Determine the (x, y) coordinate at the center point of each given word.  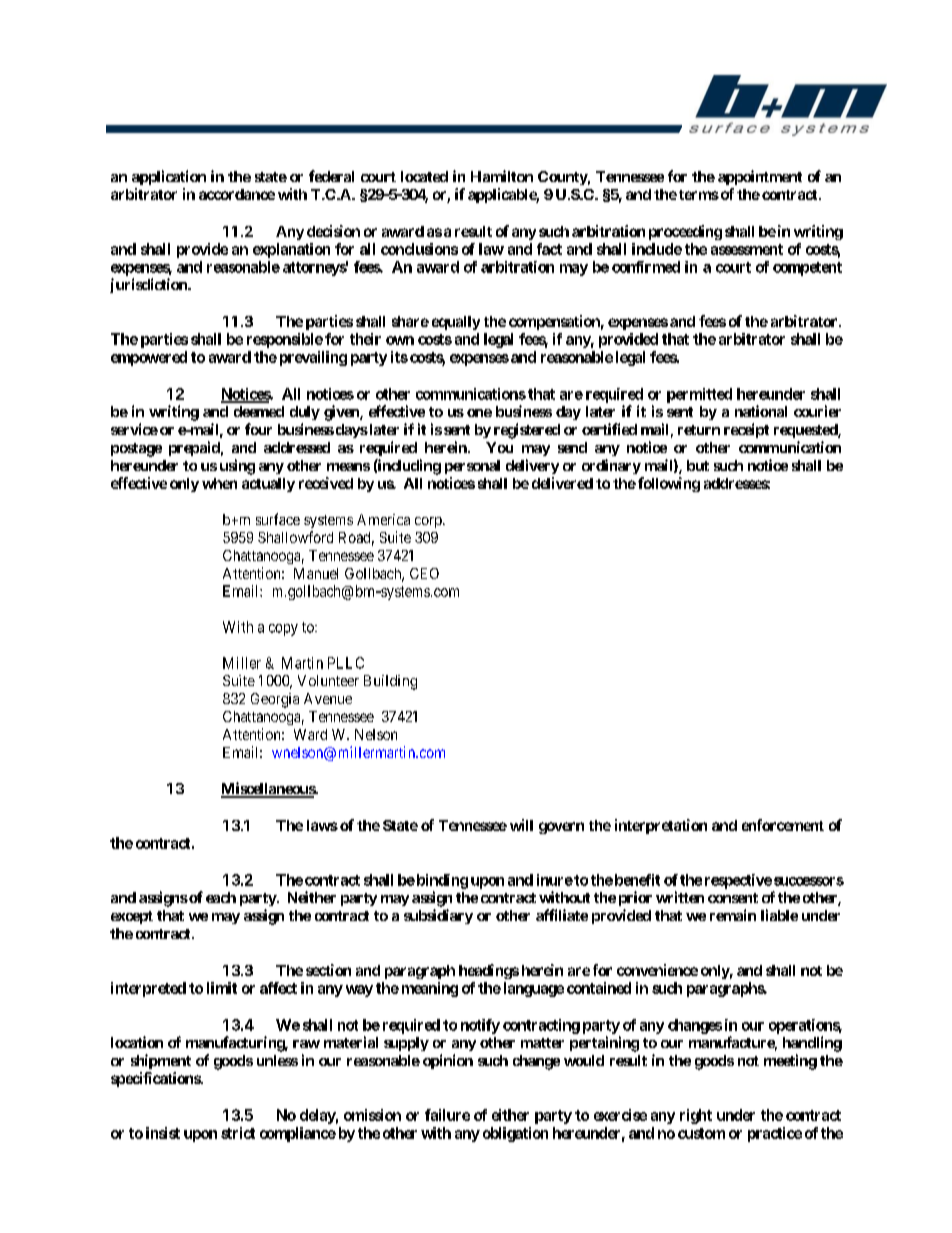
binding (441, 881)
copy (283, 630)
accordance (237, 194)
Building (390, 682)
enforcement (783, 825)
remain (733, 915)
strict (238, 1133)
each (221, 897)
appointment (760, 177)
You (499, 447)
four (258, 429)
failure (447, 1115)
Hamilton (502, 176)
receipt (746, 430)
